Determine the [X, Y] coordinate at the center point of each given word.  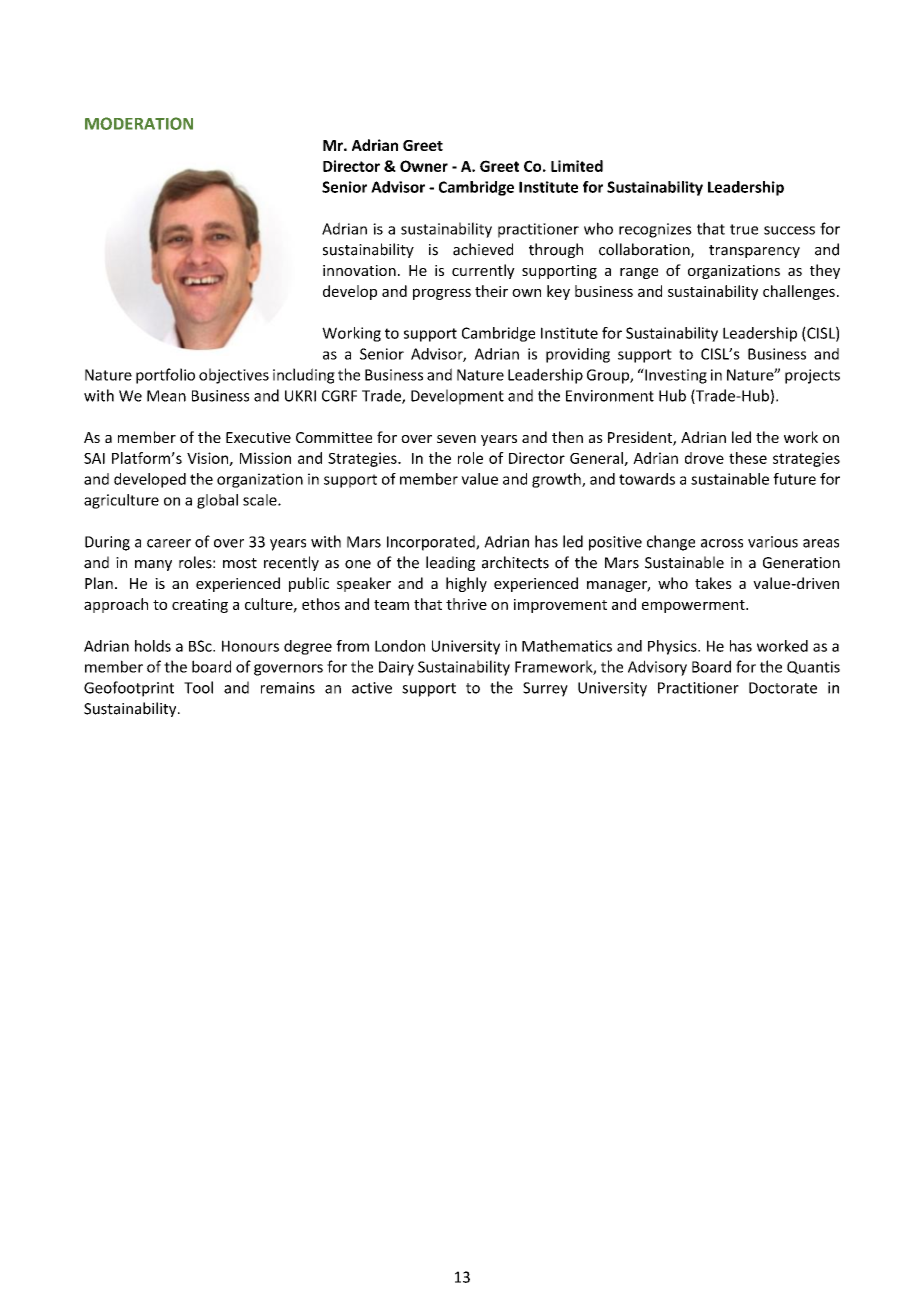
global [217, 501]
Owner [424, 166]
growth [557, 480]
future [794, 479]
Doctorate [783, 688]
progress [442, 294]
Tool [198, 687]
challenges [799, 292]
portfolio [165, 376]
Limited [577, 166]
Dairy [396, 668]
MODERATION [139, 123]
